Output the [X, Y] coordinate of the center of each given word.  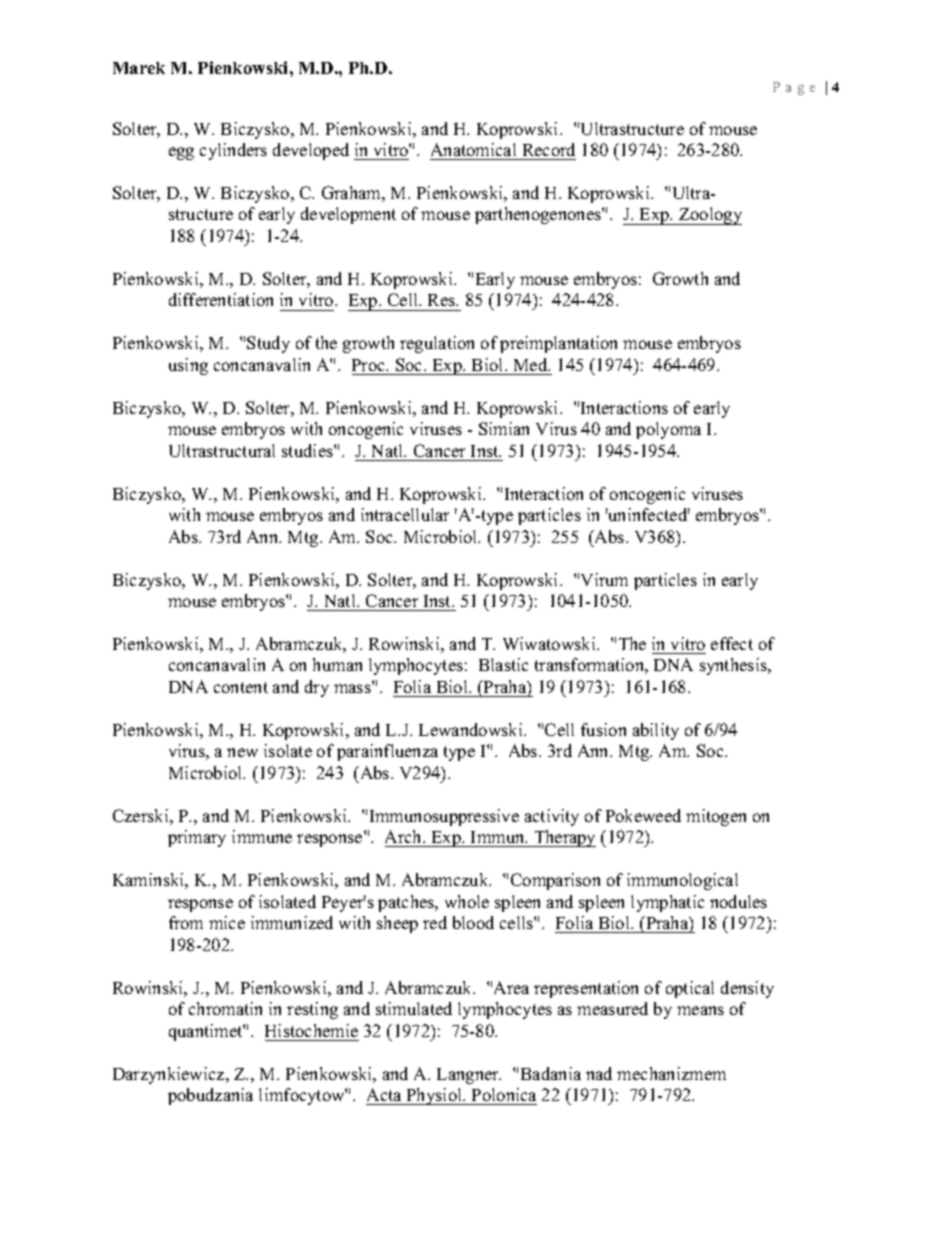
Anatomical [473, 149]
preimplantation [558, 344]
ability [656, 731]
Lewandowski [472, 729]
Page [794, 88]
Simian [504, 428]
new [242, 752]
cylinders [233, 151]
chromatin [225, 1008]
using [188, 366]
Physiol [434, 1096]
